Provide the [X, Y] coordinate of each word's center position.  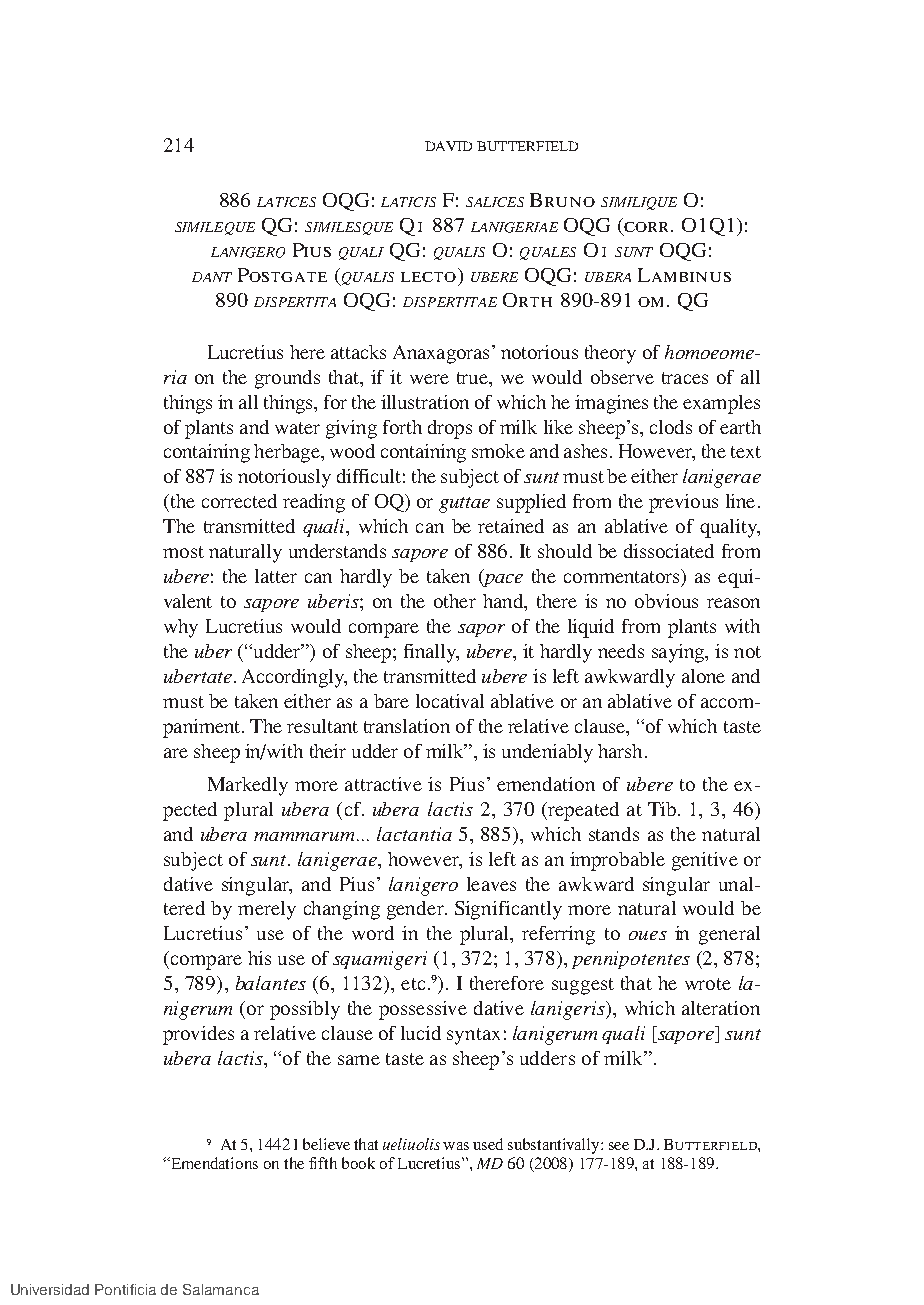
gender [416, 910]
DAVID [448, 146]
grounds [287, 379]
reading [314, 503]
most [183, 552]
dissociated [669, 551]
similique [639, 203]
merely [267, 910]
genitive [705, 861]
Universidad [50, 1289]
